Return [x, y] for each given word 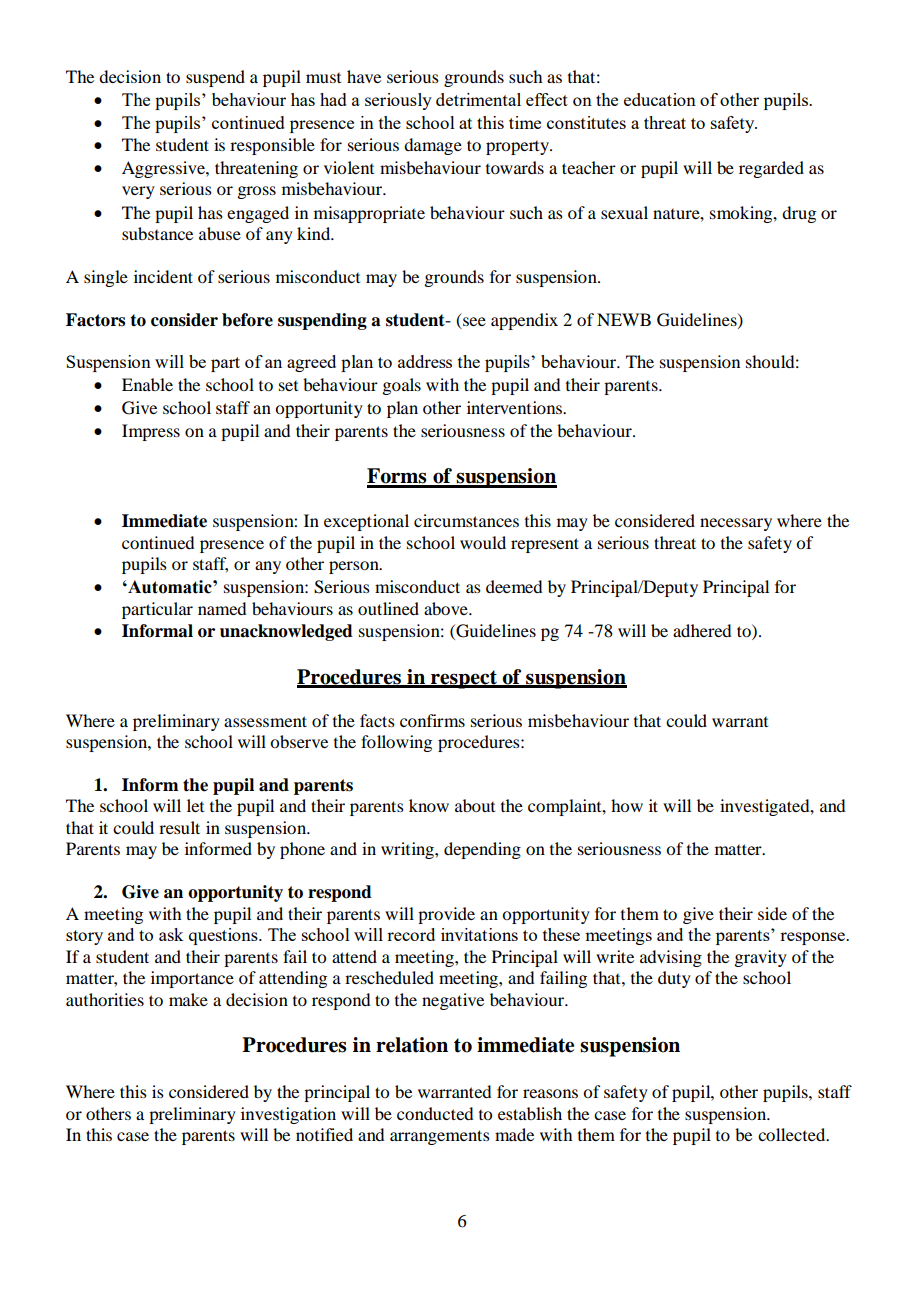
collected [793, 1134]
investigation [288, 1115]
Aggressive [164, 169]
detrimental [478, 99]
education [660, 99]
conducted [435, 1113]
